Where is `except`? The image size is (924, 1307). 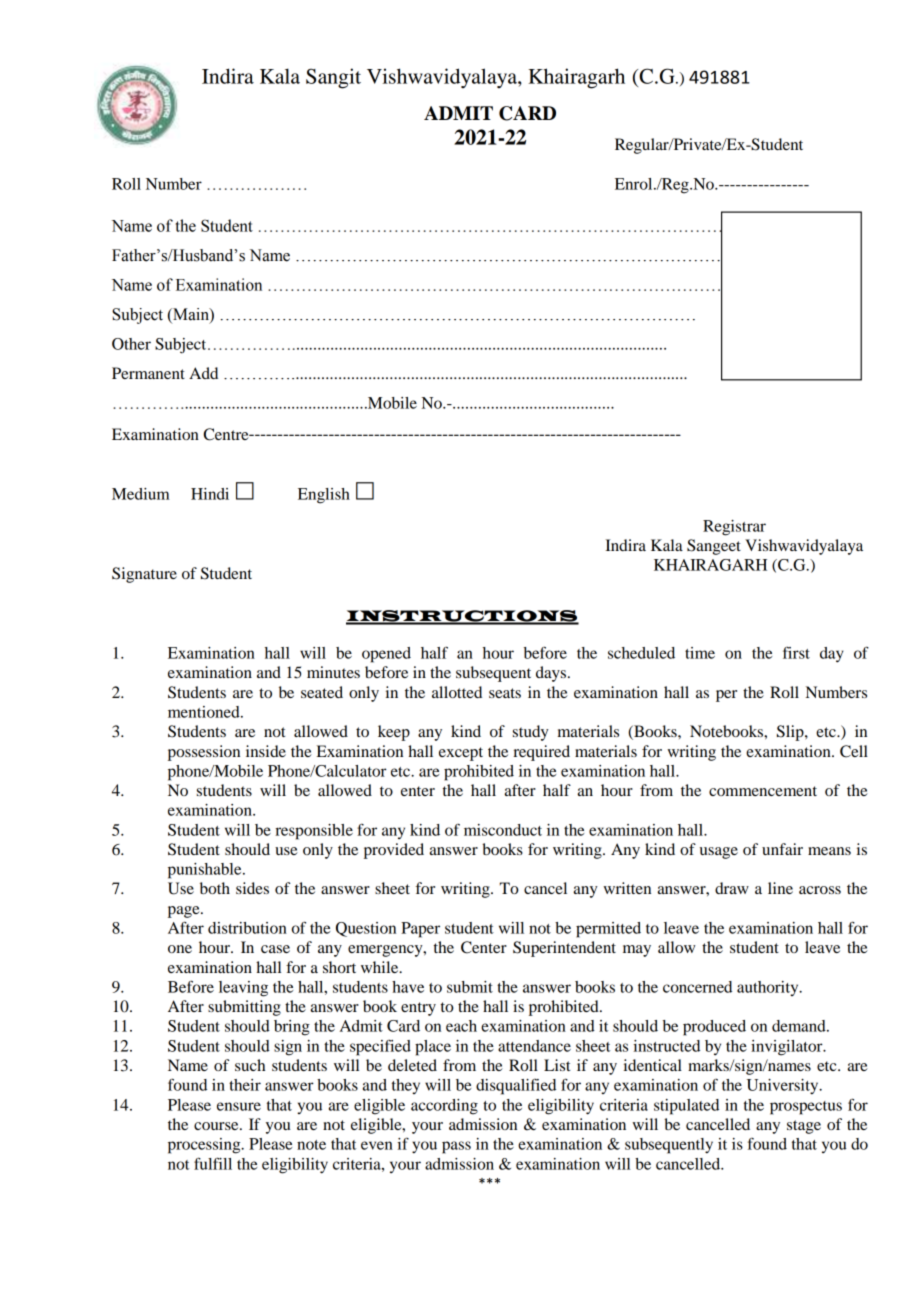
except is located at coordinates (461, 754).
